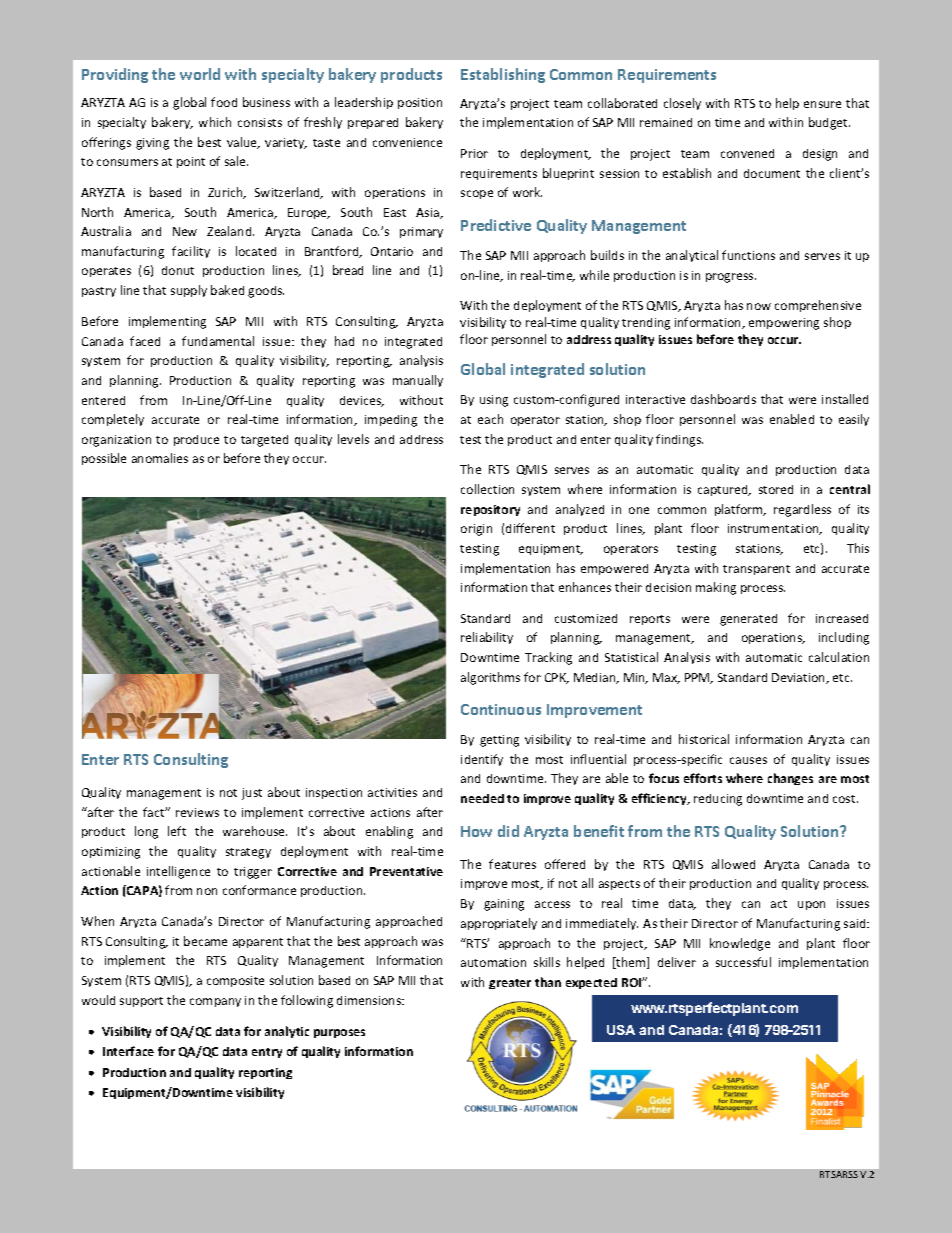 This screenshot has height=1233, width=952. What do you see at coordinates (510, 984) in the screenshot?
I see `greater` at bounding box center [510, 984].
